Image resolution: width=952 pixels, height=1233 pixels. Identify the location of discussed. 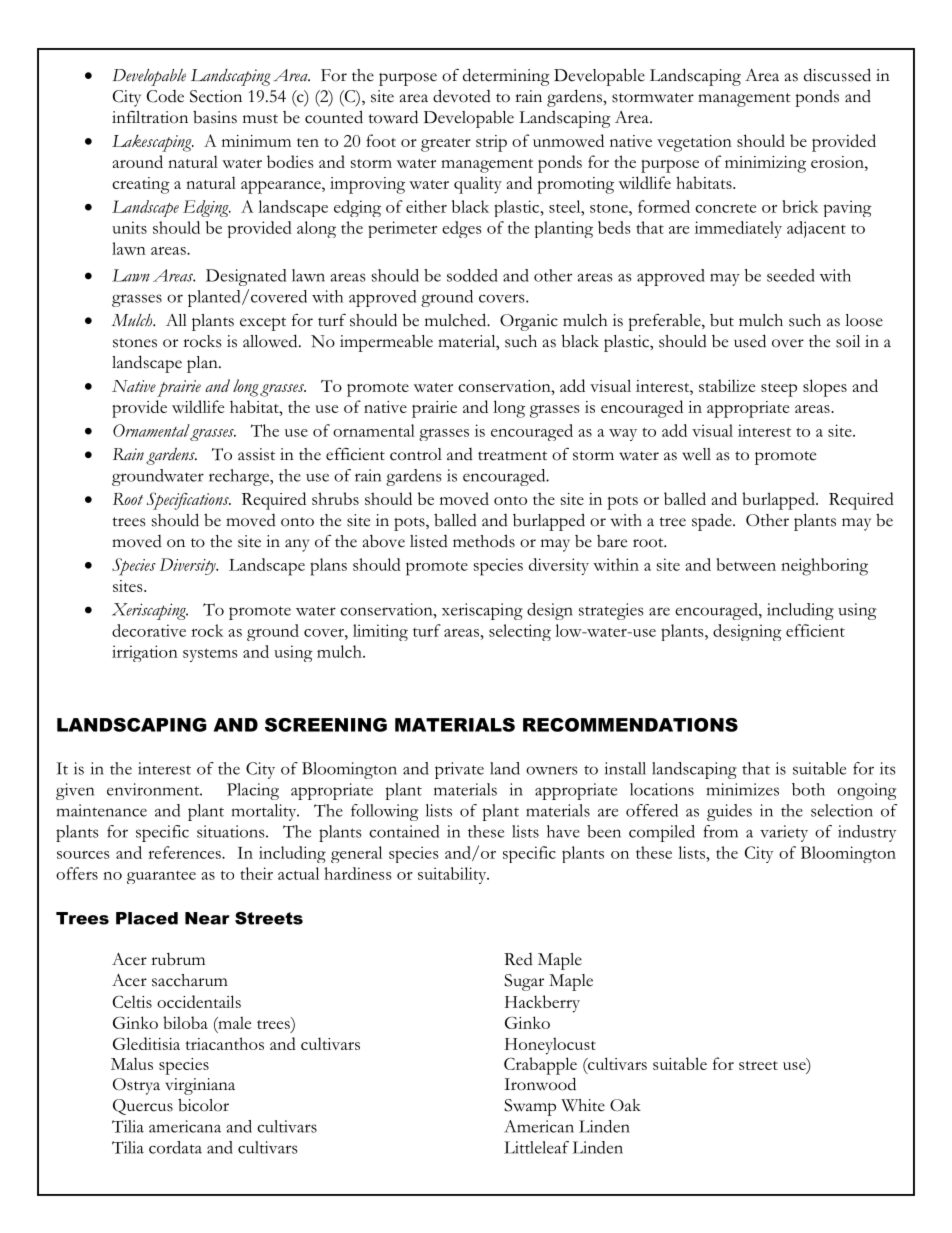
(837, 75).
